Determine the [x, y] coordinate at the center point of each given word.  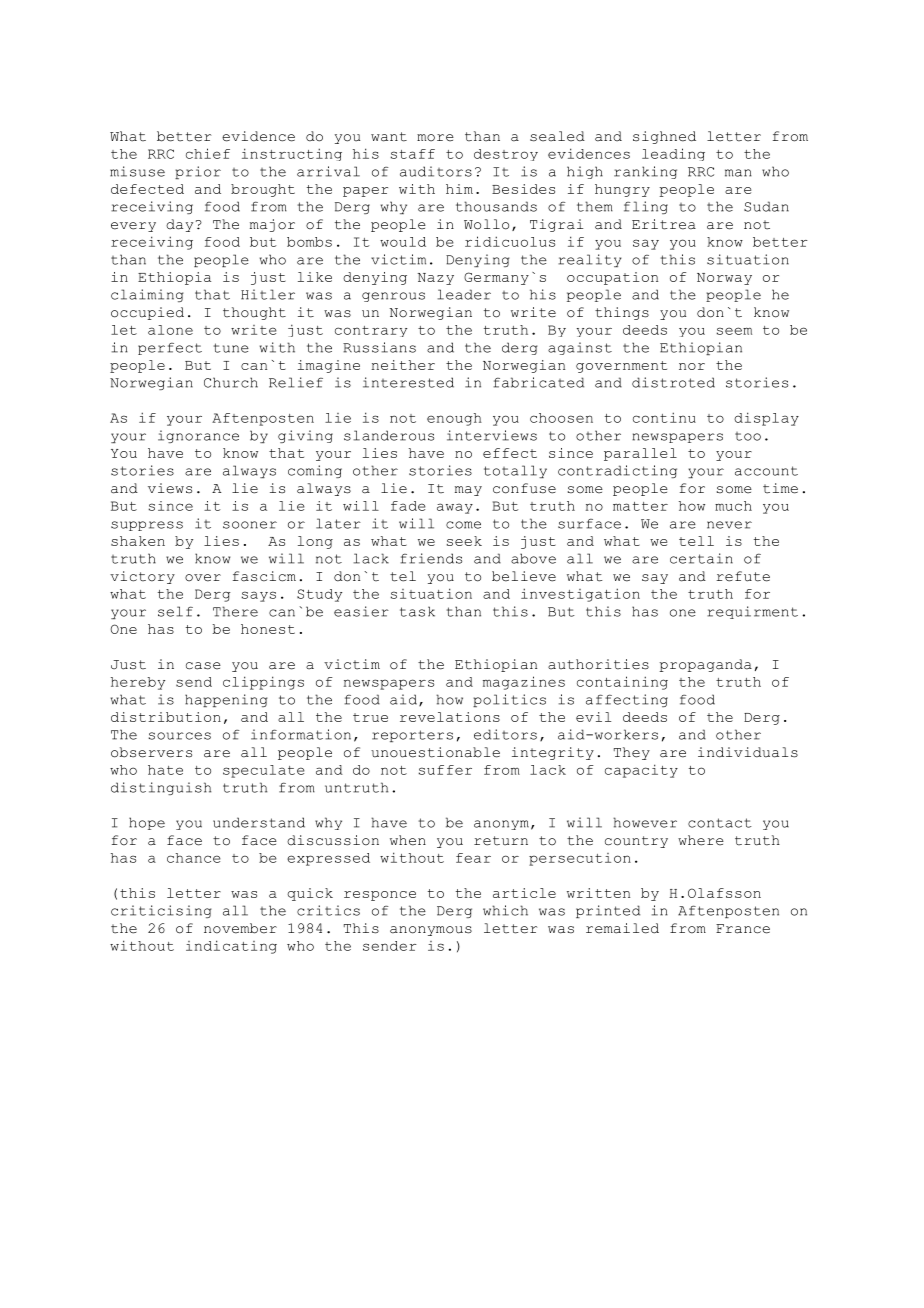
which [505, 910]
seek [464, 541]
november [240, 928]
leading [673, 154]
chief [208, 153]
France [743, 929]
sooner [250, 525]
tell [696, 541]
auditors [436, 171]
